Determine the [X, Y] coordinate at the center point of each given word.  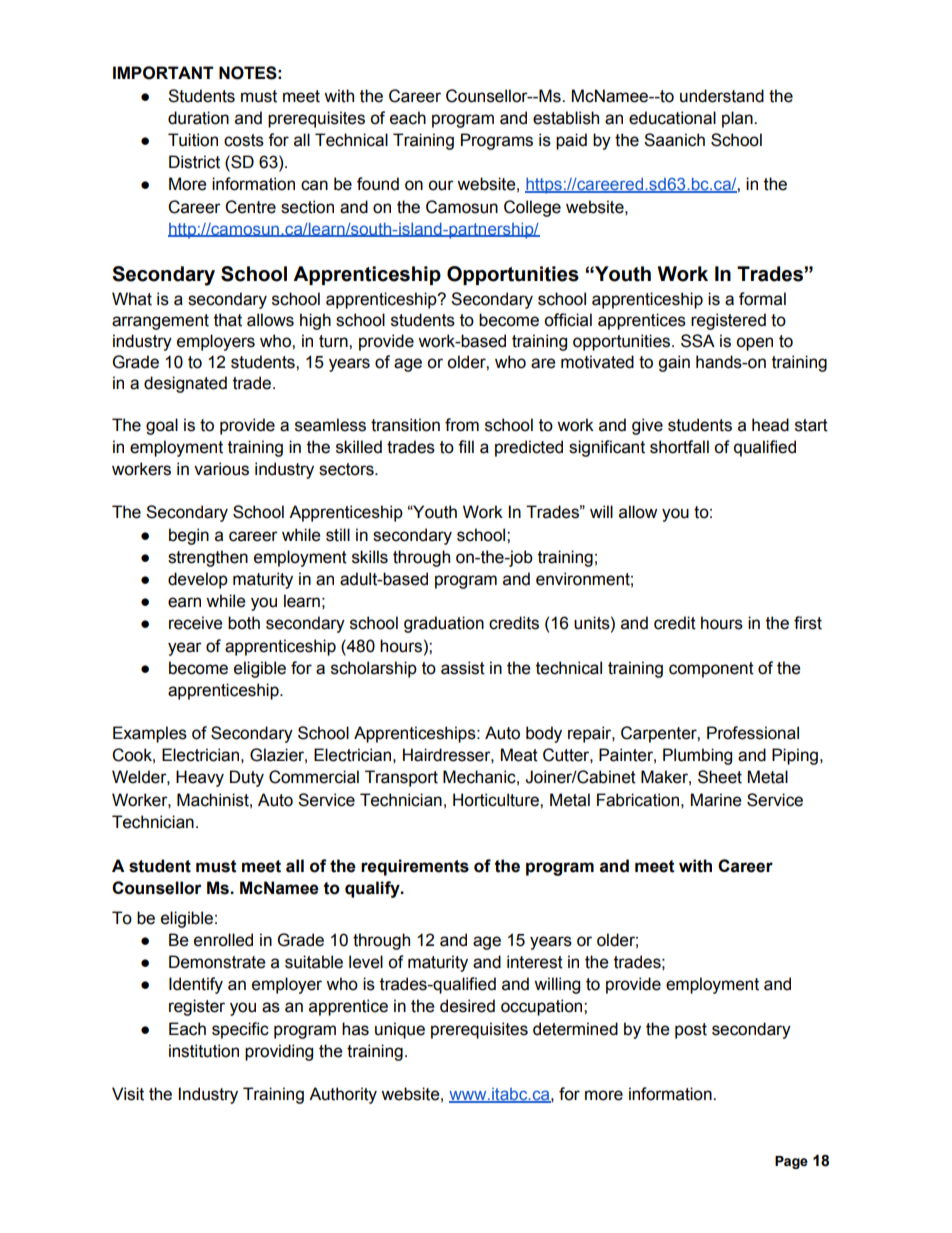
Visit [128, 1094]
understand [722, 96]
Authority [343, 1095]
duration [198, 118]
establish [566, 118]
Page [791, 1162]
